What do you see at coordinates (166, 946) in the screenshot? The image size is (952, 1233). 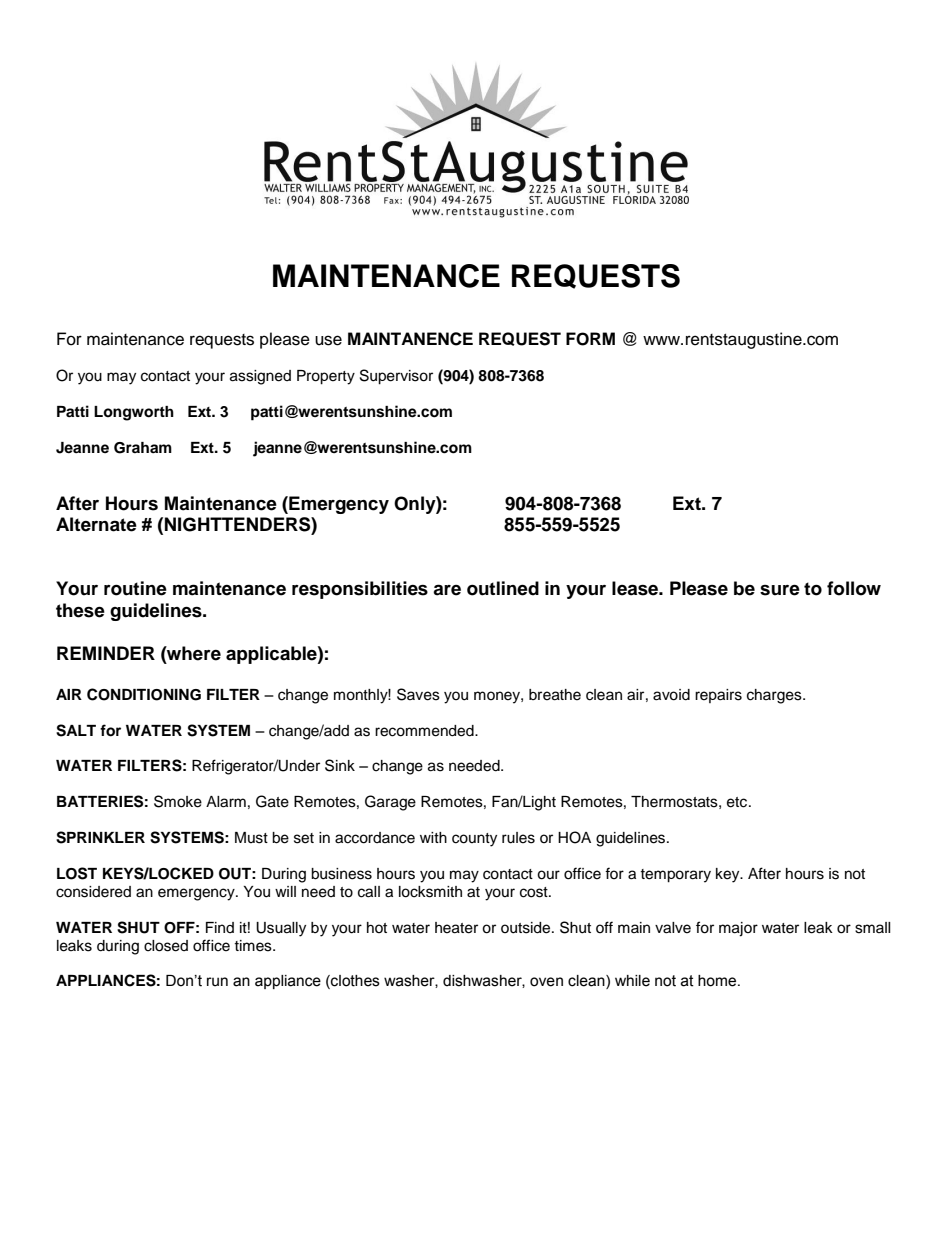 I see `closed` at bounding box center [166, 946].
